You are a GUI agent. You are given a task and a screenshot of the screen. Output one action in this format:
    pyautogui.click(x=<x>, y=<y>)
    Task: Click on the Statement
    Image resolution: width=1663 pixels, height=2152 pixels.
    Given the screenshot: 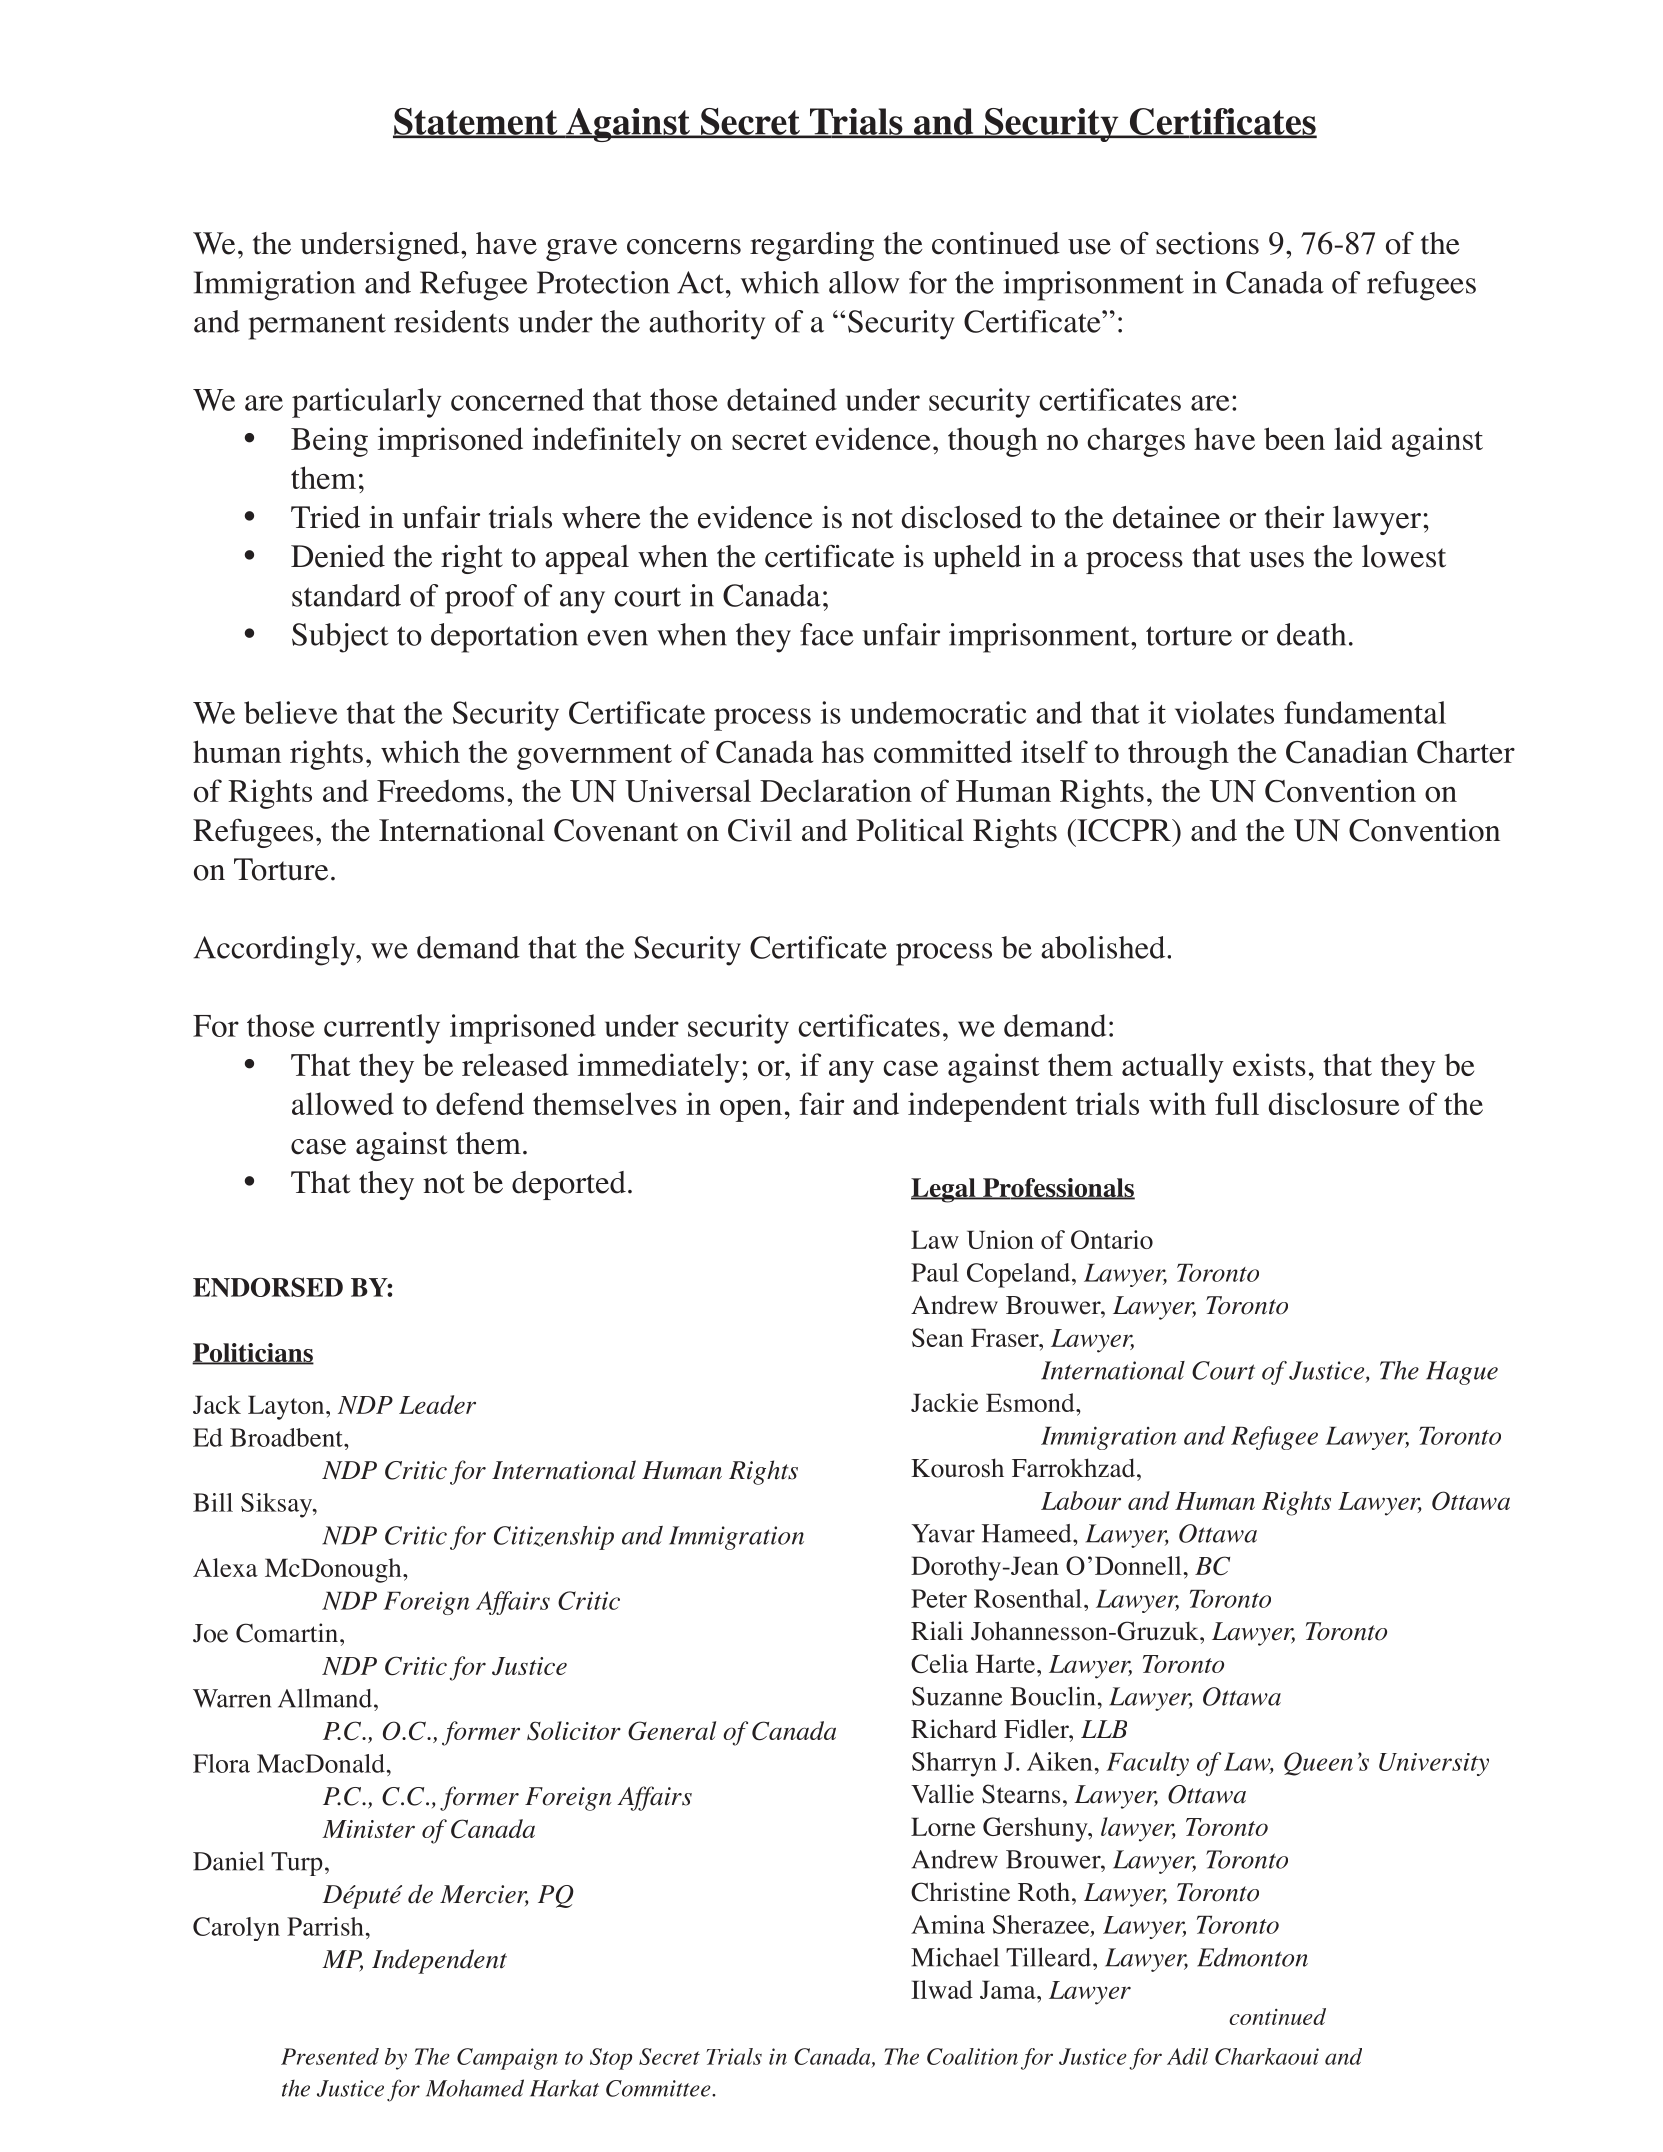 What is the action you would take?
    pyautogui.click(x=476, y=122)
